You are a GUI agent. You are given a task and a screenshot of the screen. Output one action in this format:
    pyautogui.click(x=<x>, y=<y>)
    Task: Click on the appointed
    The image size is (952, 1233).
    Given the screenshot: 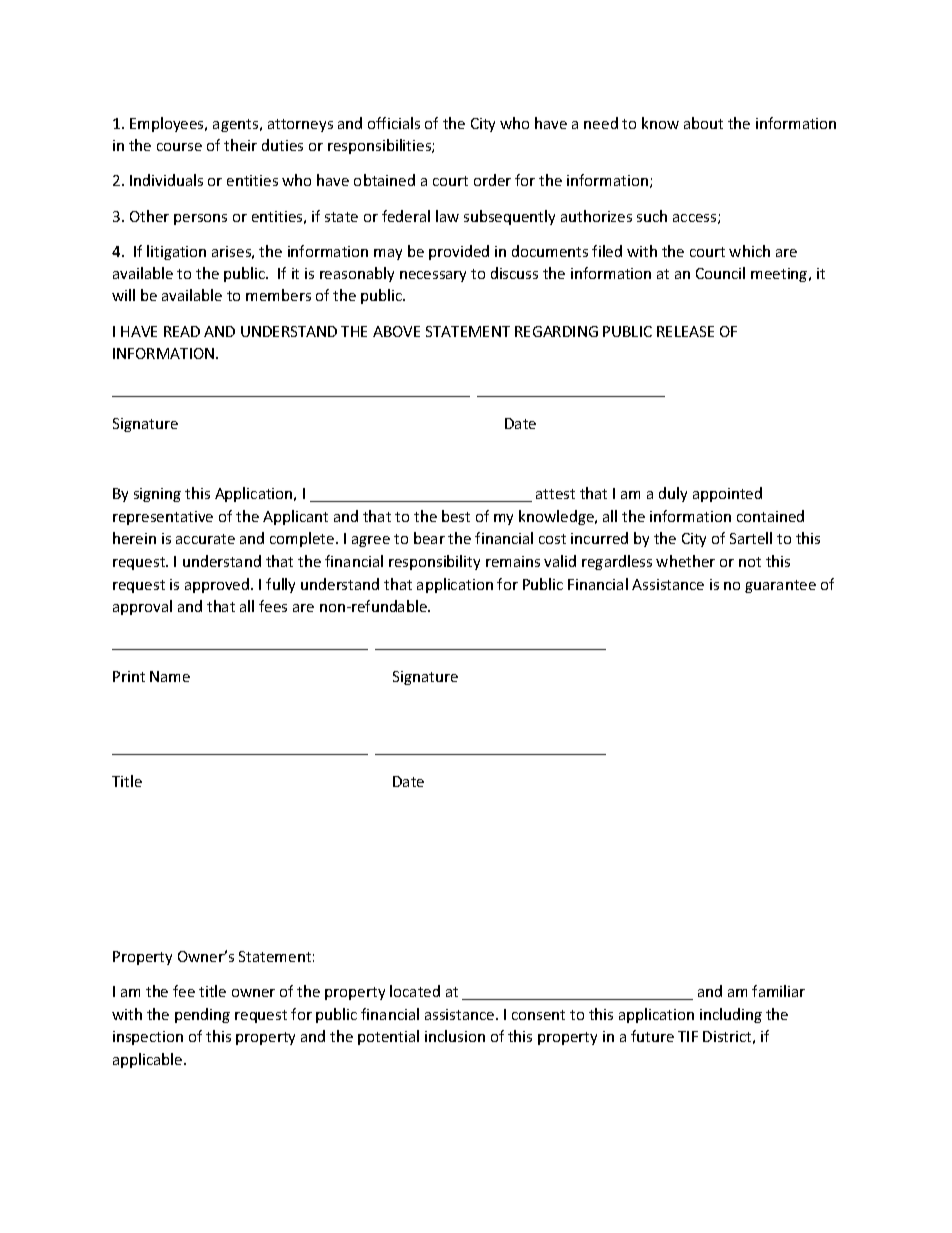 What is the action you would take?
    pyautogui.click(x=727, y=494)
